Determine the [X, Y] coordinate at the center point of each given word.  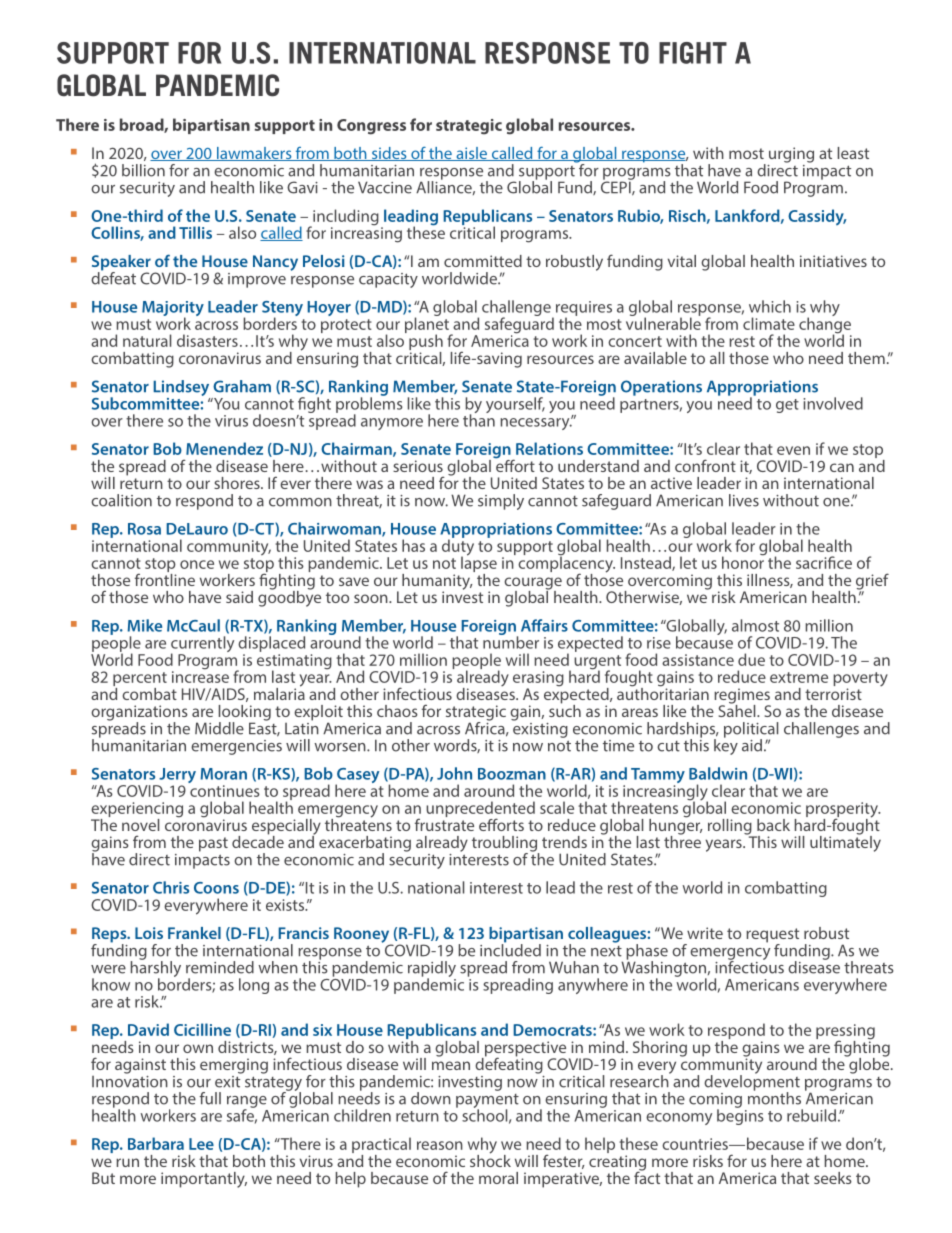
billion [143, 170]
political [751, 731]
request [772, 936]
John [454, 773]
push [426, 343]
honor [744, 561]
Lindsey [182, 389]
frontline [165, 578]
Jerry [176, 777]
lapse [479, 564]
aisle [472, 154]
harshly [156, 969]
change [825, 325]
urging [791, 155]
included [510, 949]
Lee [201, 1144]
